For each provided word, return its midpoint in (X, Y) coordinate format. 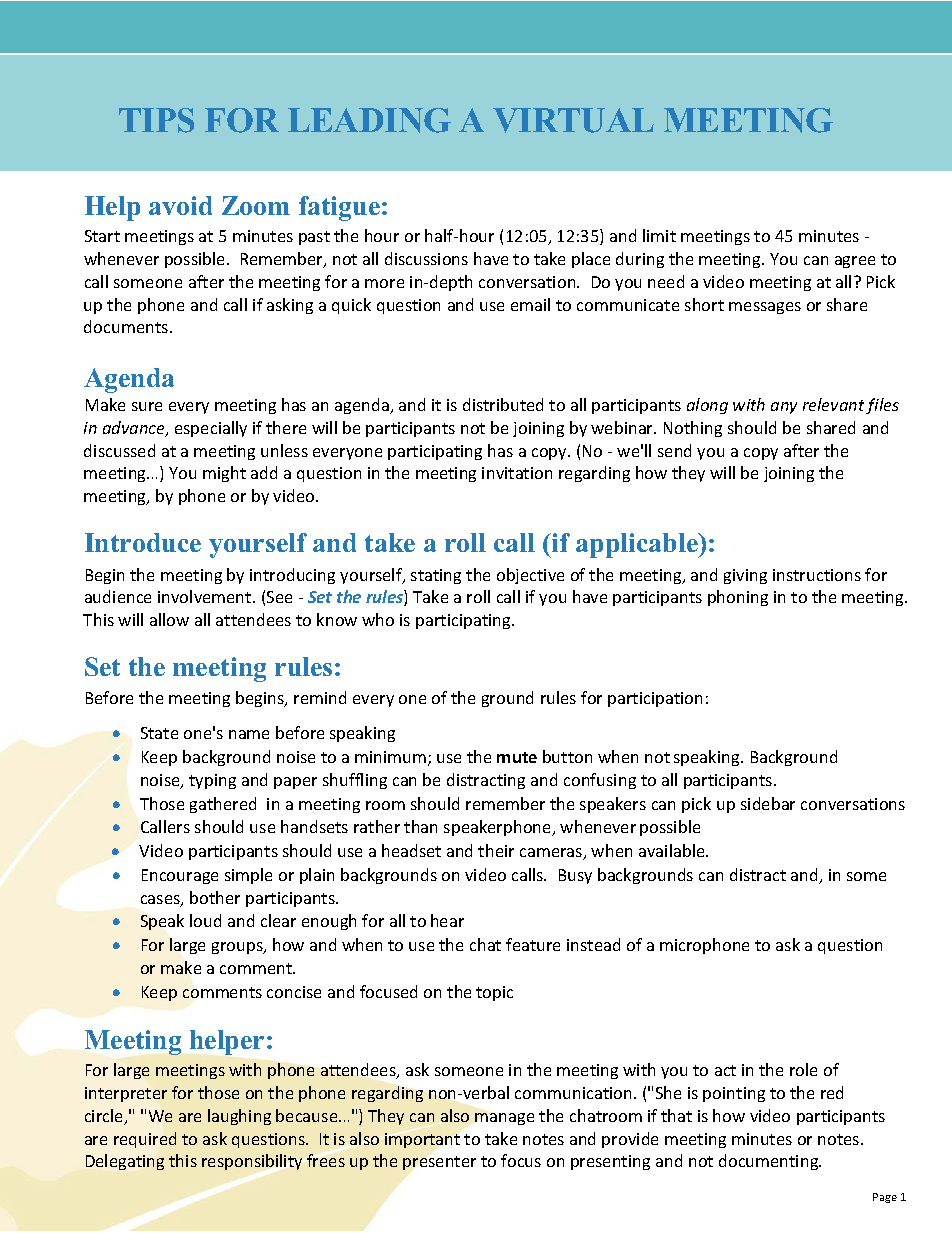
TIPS (156, 120)
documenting (770, 1162)
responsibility (252, 1162)
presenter (439, 1163)
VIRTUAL (573, 120)
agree (855, 262)
